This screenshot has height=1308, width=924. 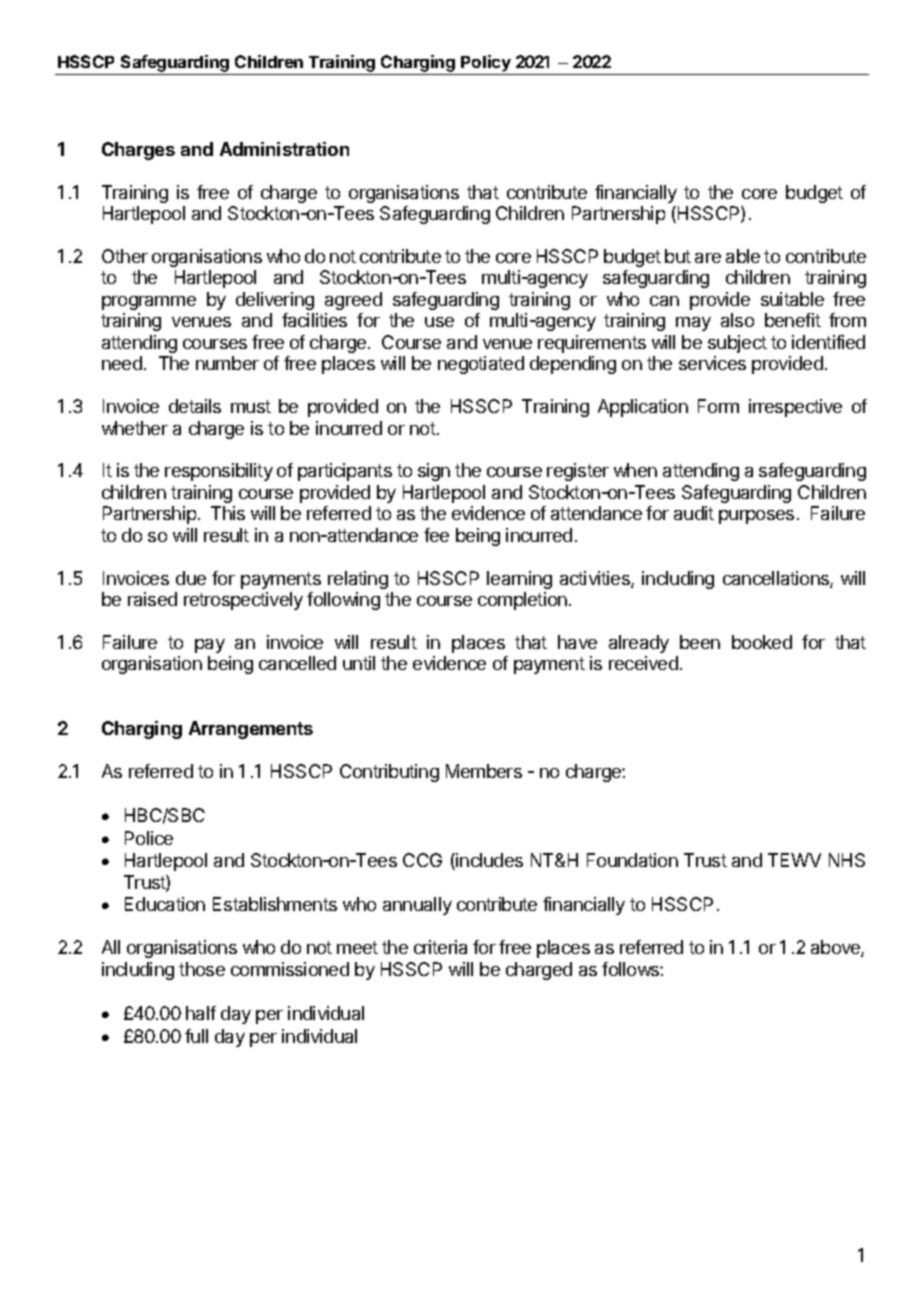 I want to click on Members, so click(x=484, y=771).
